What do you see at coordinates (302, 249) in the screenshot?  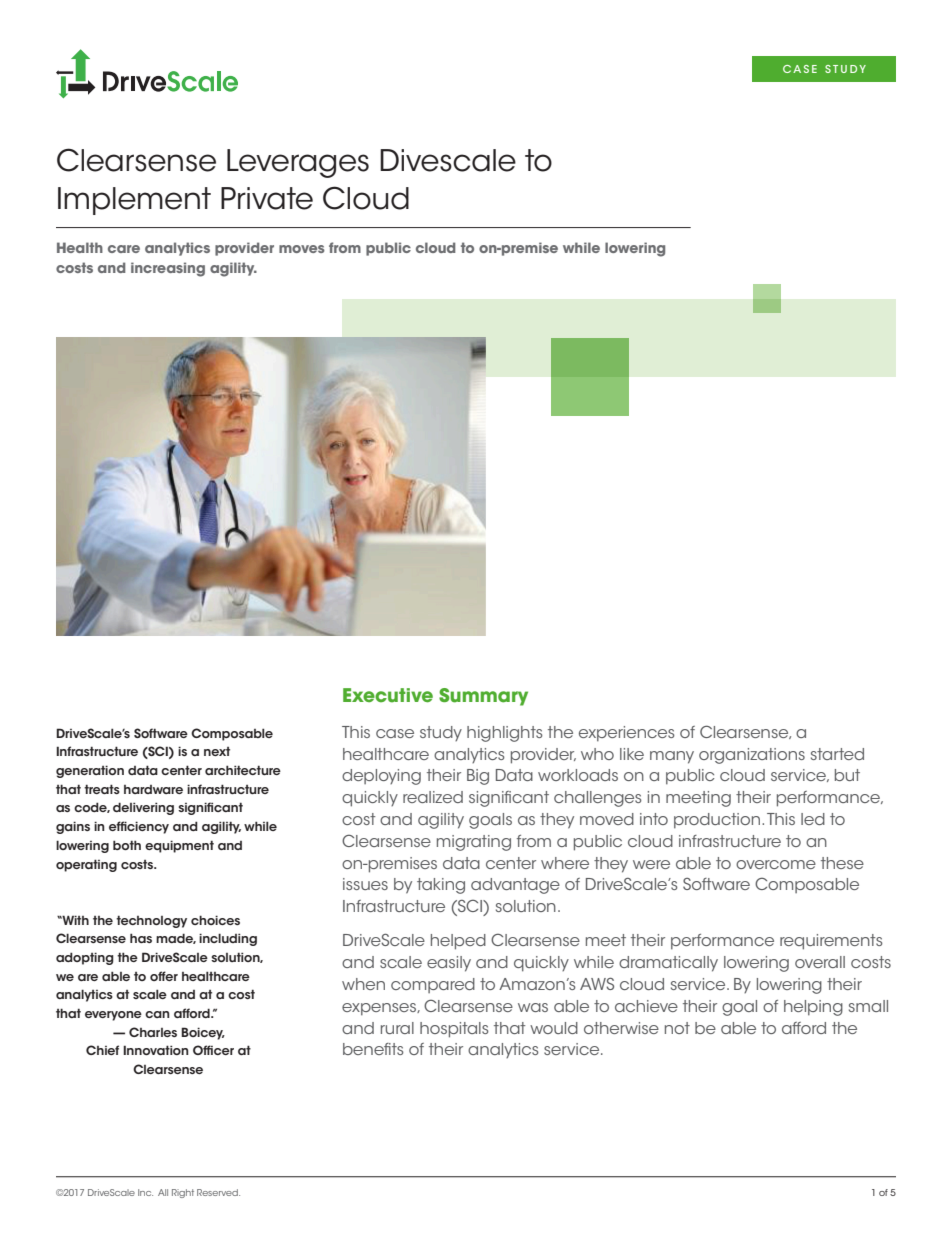 I see `moves` at bounding box center [302, 249].
